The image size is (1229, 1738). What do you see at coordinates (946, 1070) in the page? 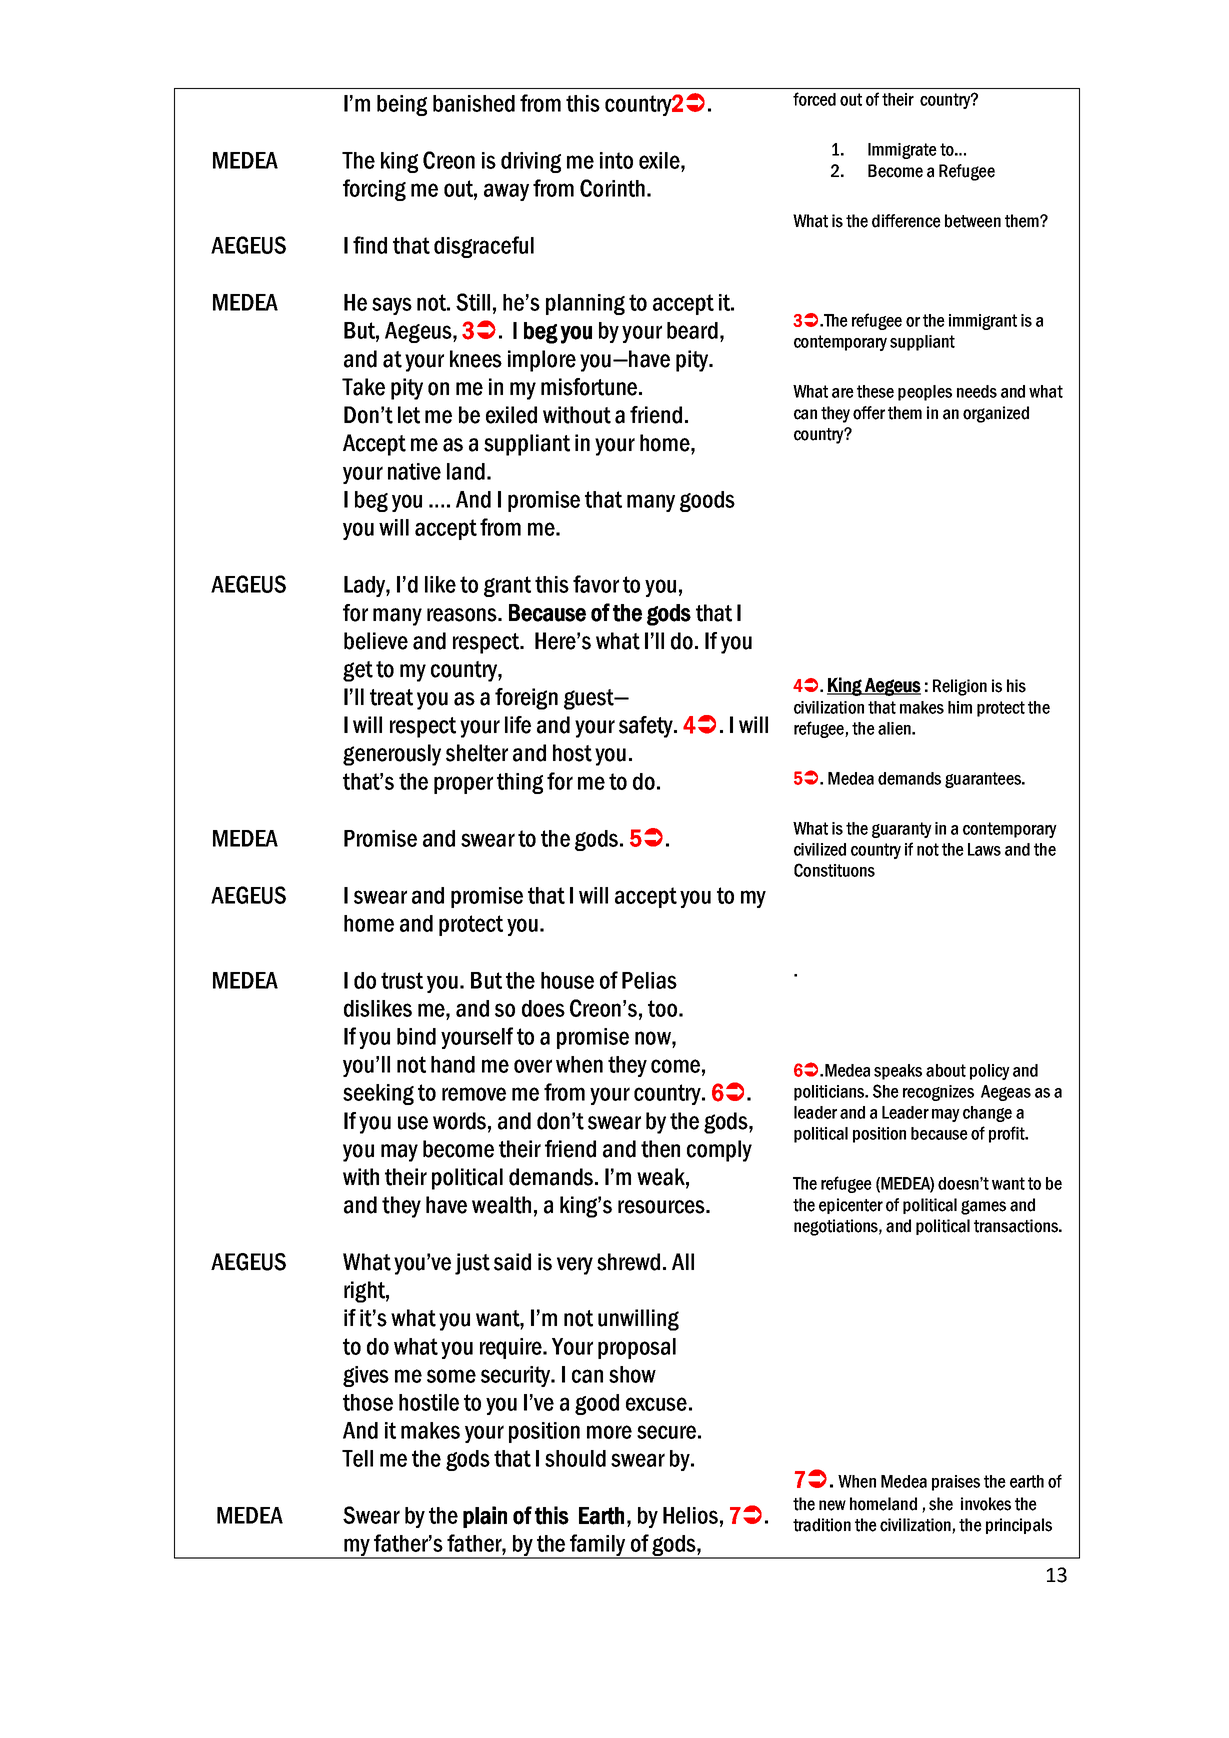
I see `about` at bounding box center [946, 1070].
